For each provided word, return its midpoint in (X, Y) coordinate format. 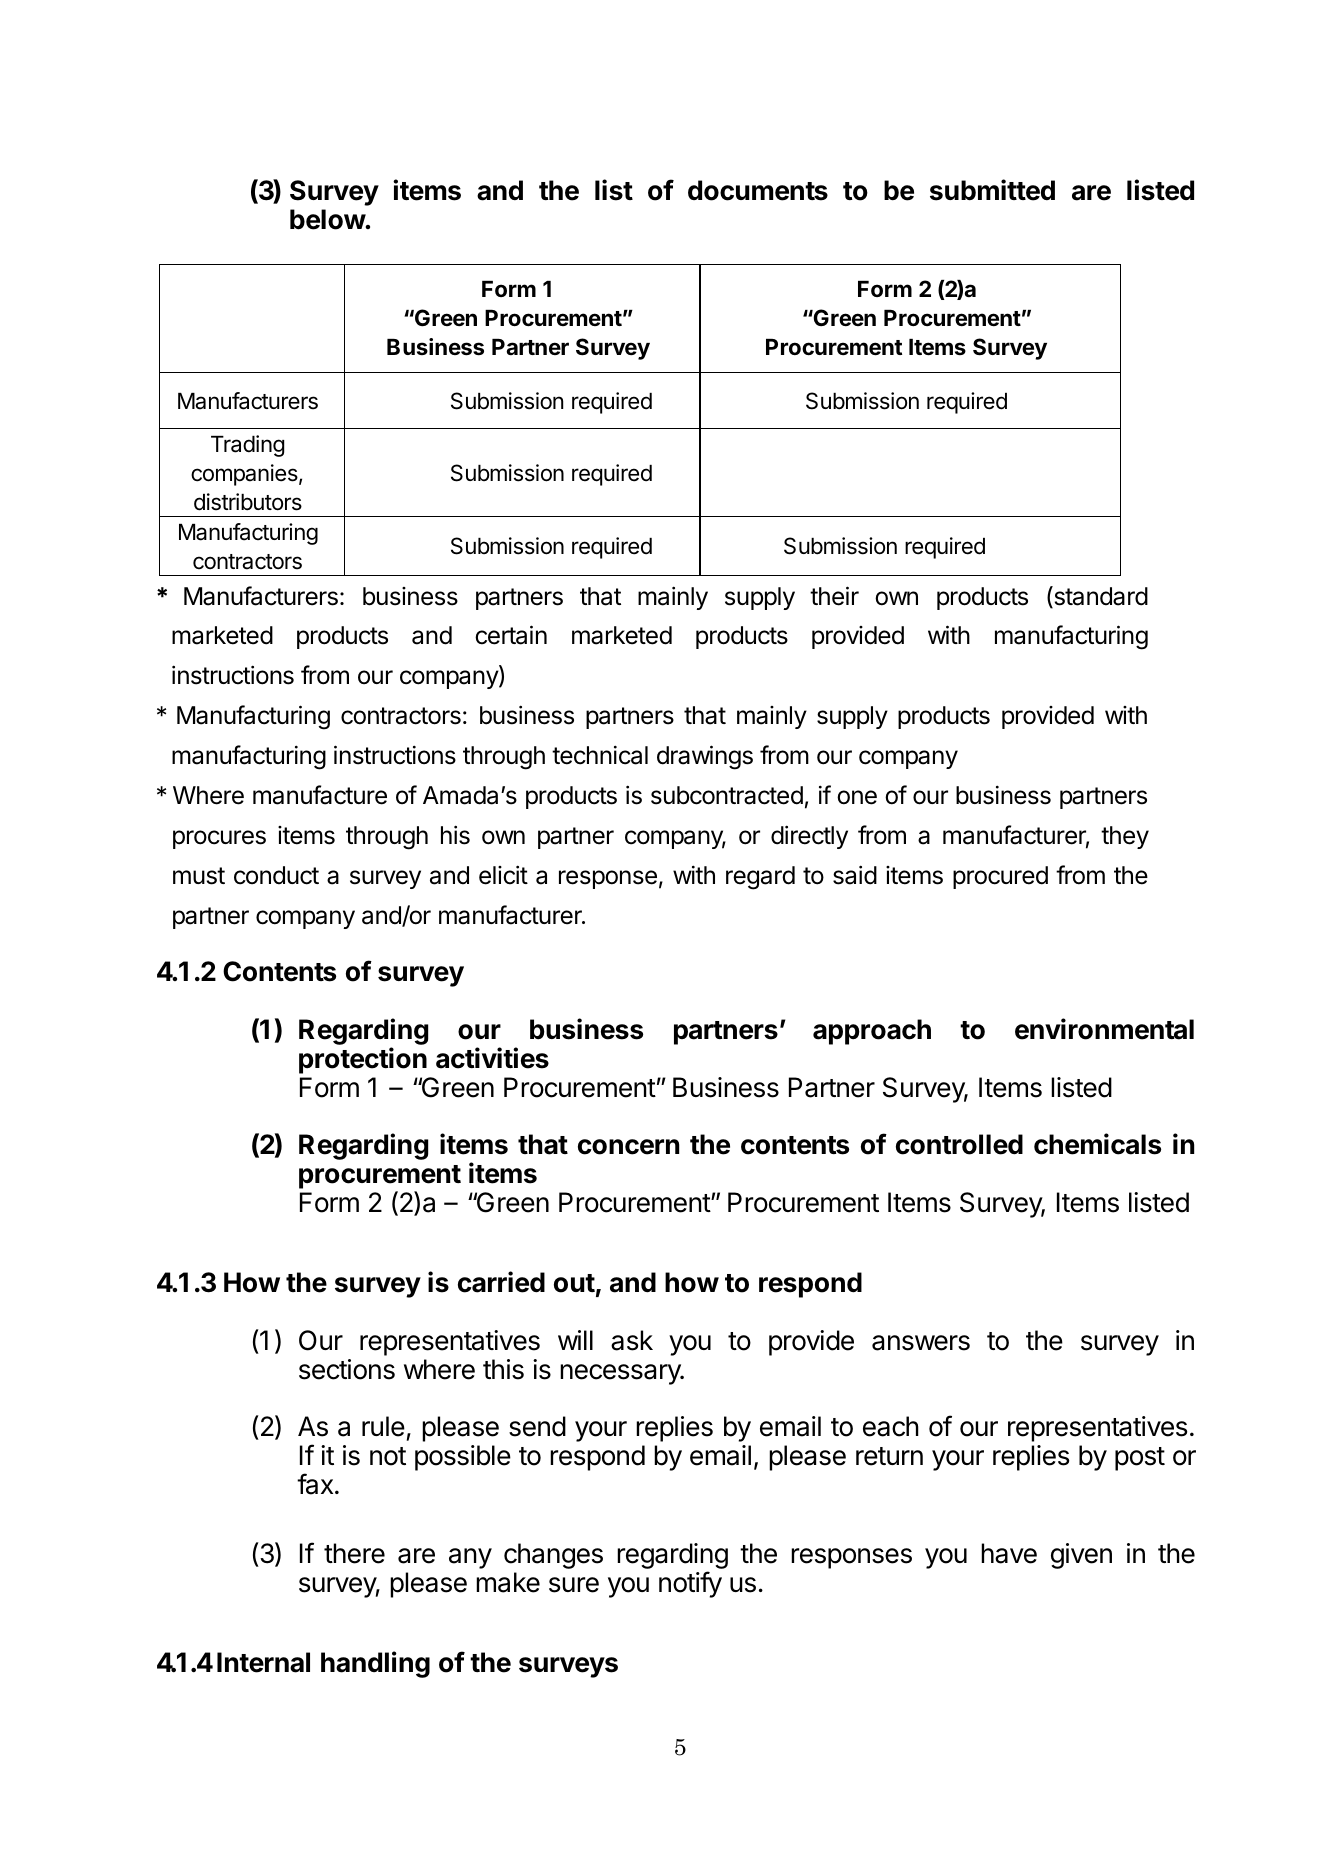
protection (363, 1060)
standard (1100, 597)
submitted (992, 190)
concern (628, 1147)
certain (511, 635)
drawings (705, 757)
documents (758, 190)
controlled (959, 1144)
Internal (263, 1662)
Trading (247, 446)
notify (690, 1584)
